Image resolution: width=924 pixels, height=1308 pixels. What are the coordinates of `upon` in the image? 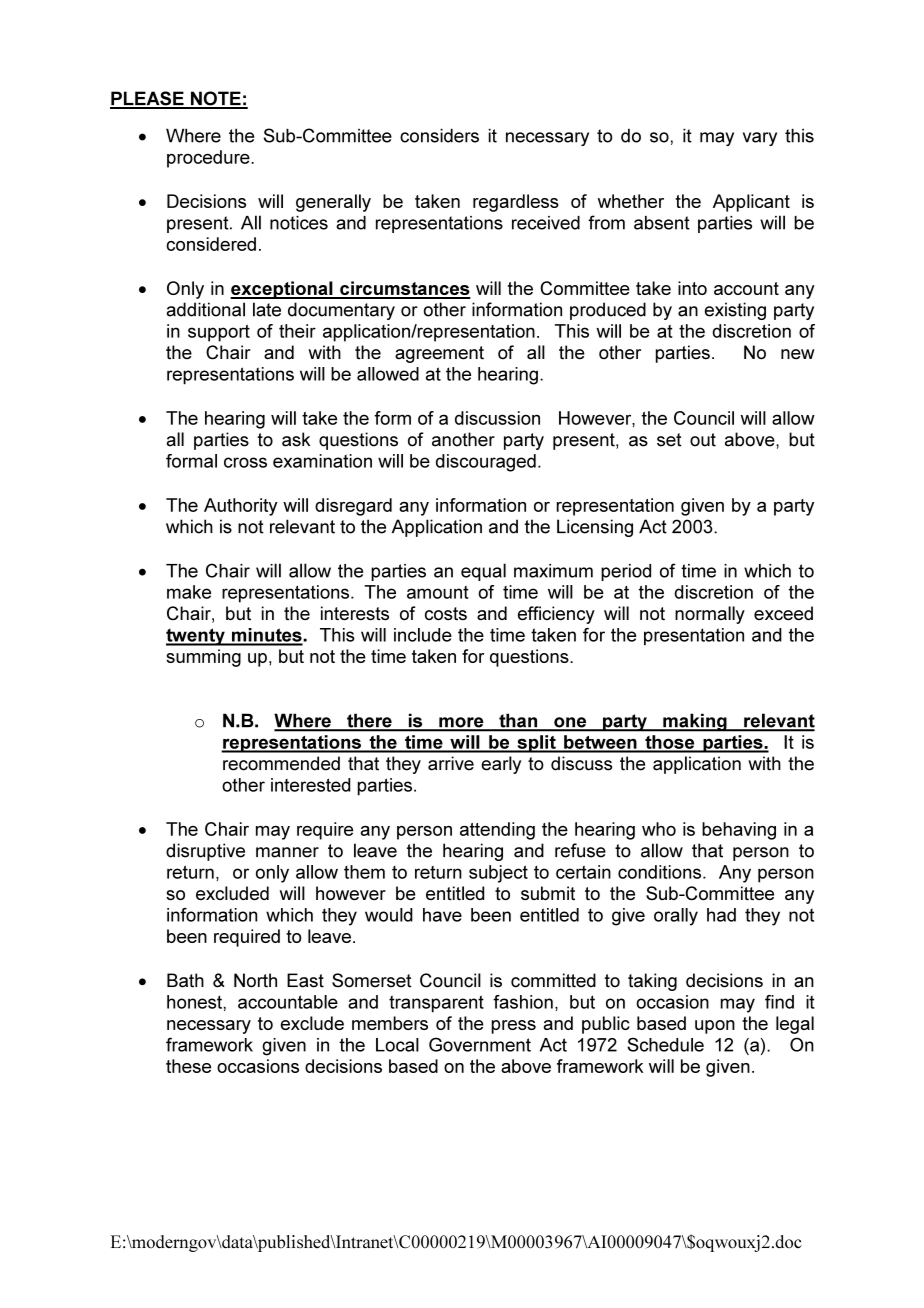 It's located at (715, 1027).
